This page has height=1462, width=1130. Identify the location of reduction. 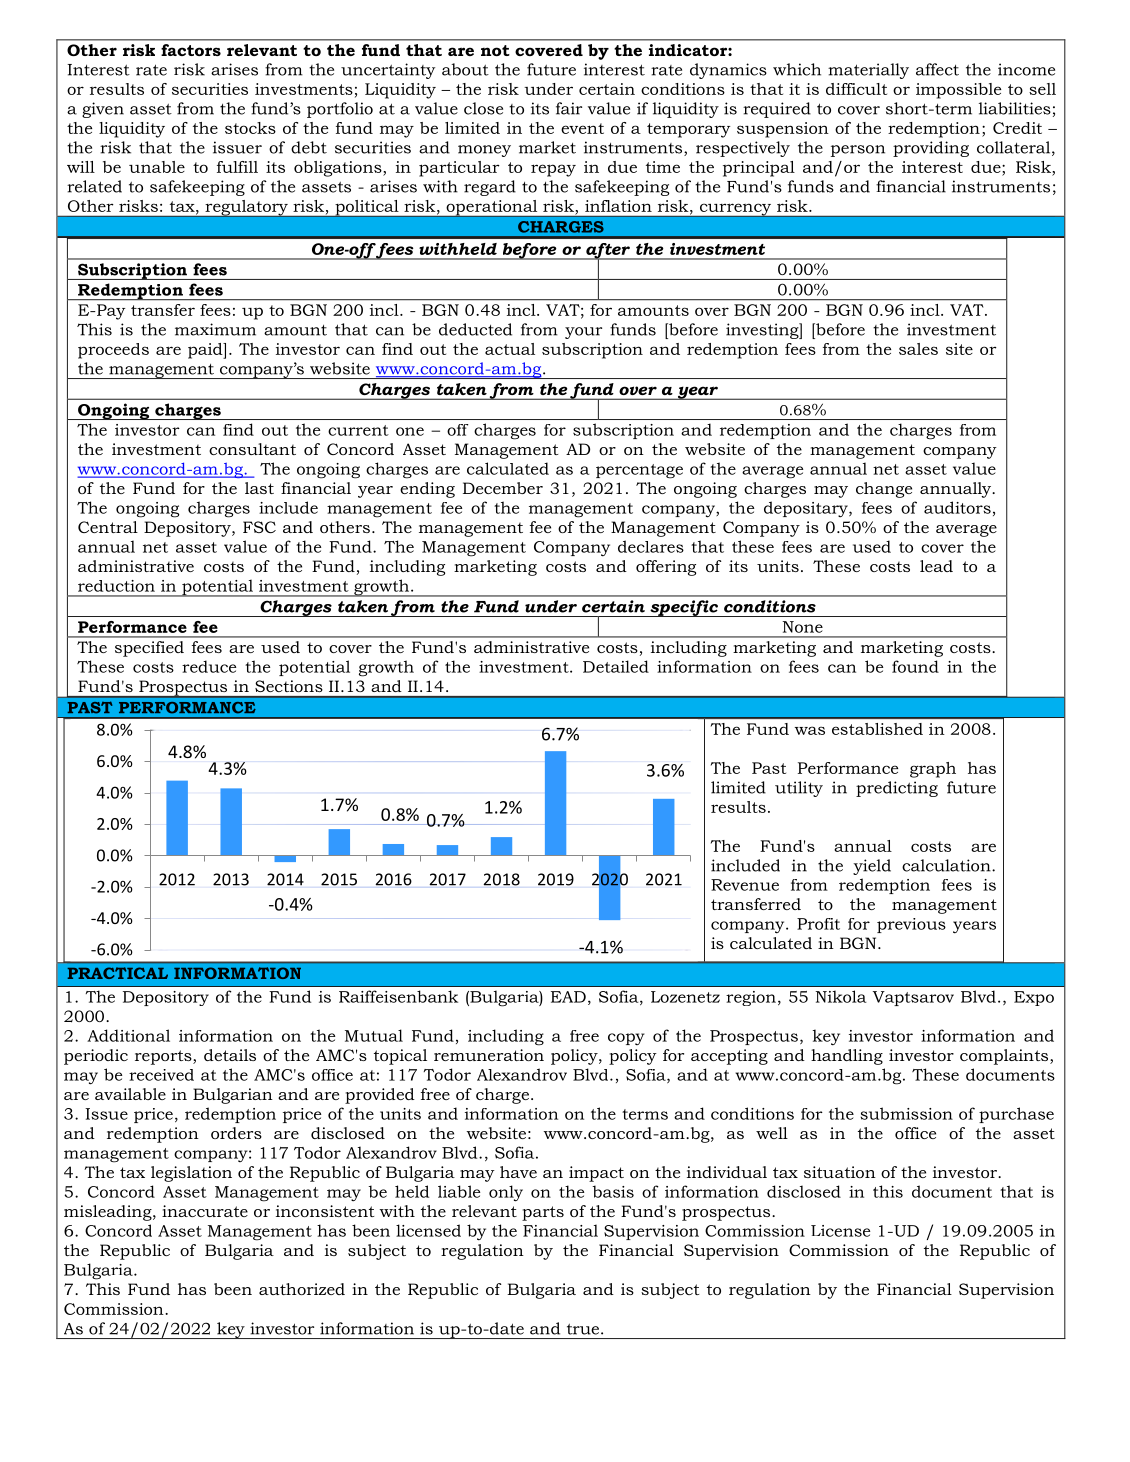
(116, 586).
